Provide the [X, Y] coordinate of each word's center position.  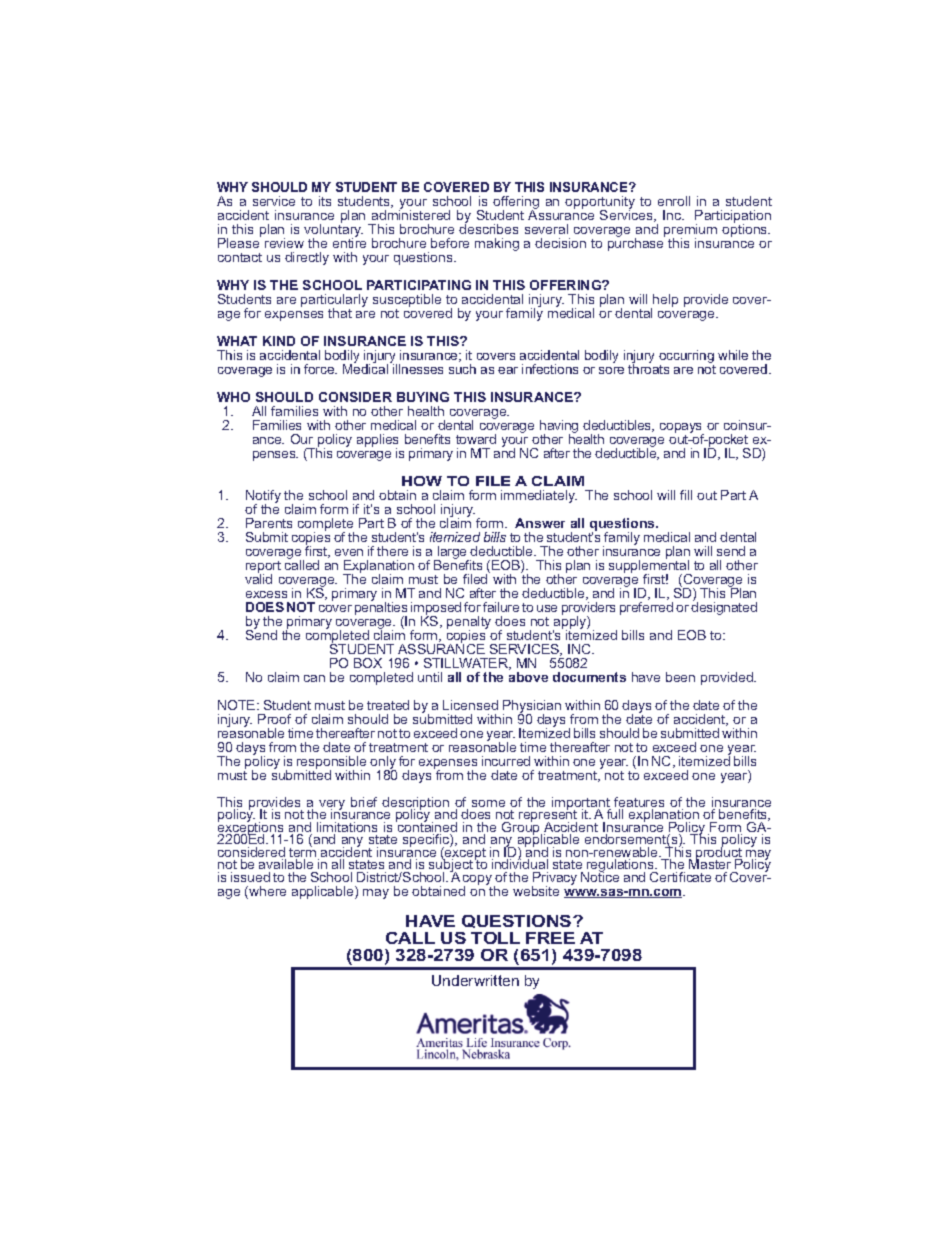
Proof [274, 719]
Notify [263, 498]
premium [690, 232]
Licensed [470, 705]
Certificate [680, 877]
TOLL [495, 938]
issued [250, 877]
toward [476, 439]
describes [488, 228]
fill [686, 495]
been [680, 677]
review [284, 243]
